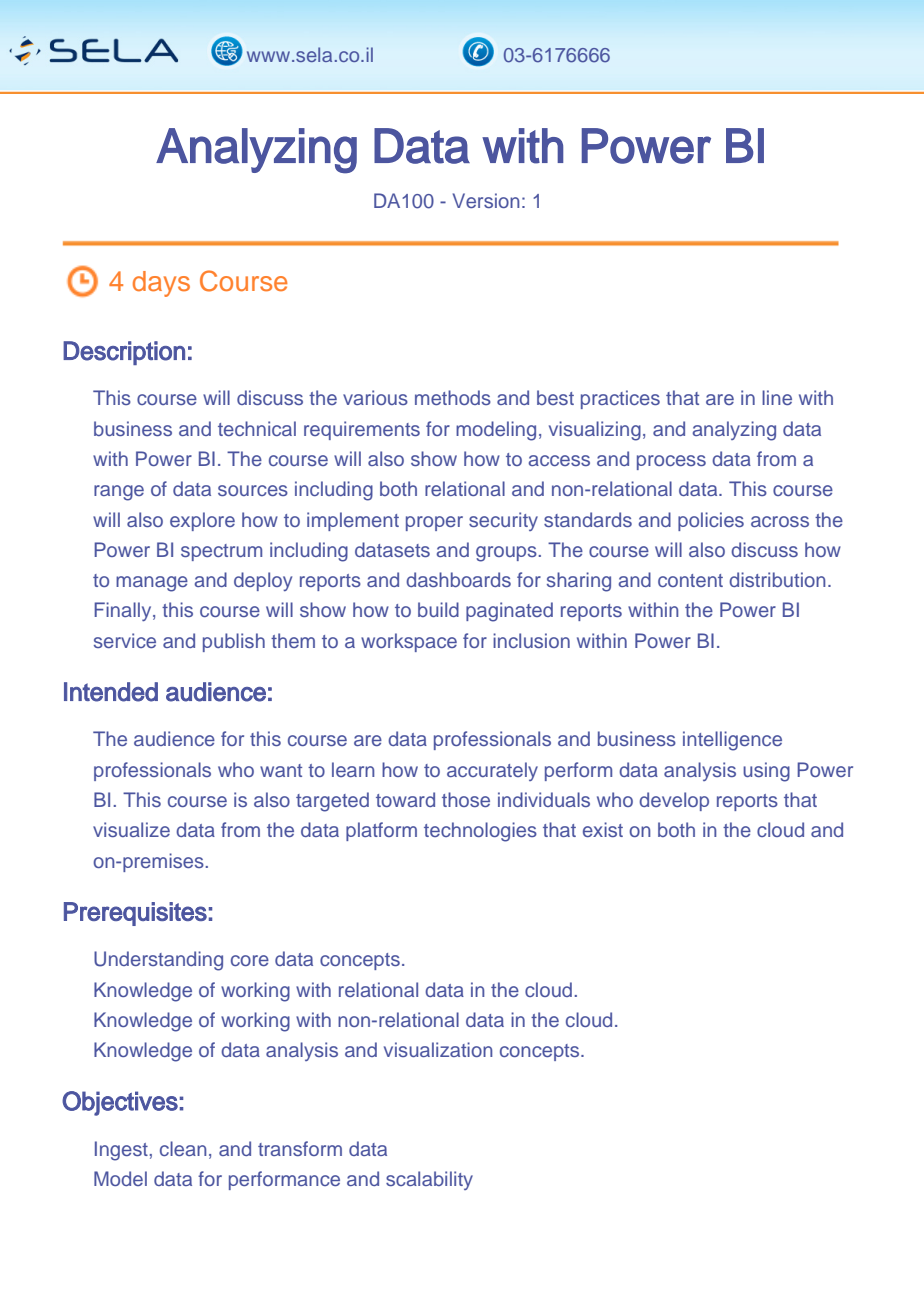  I want to click on clean, so click(183, 1148).
